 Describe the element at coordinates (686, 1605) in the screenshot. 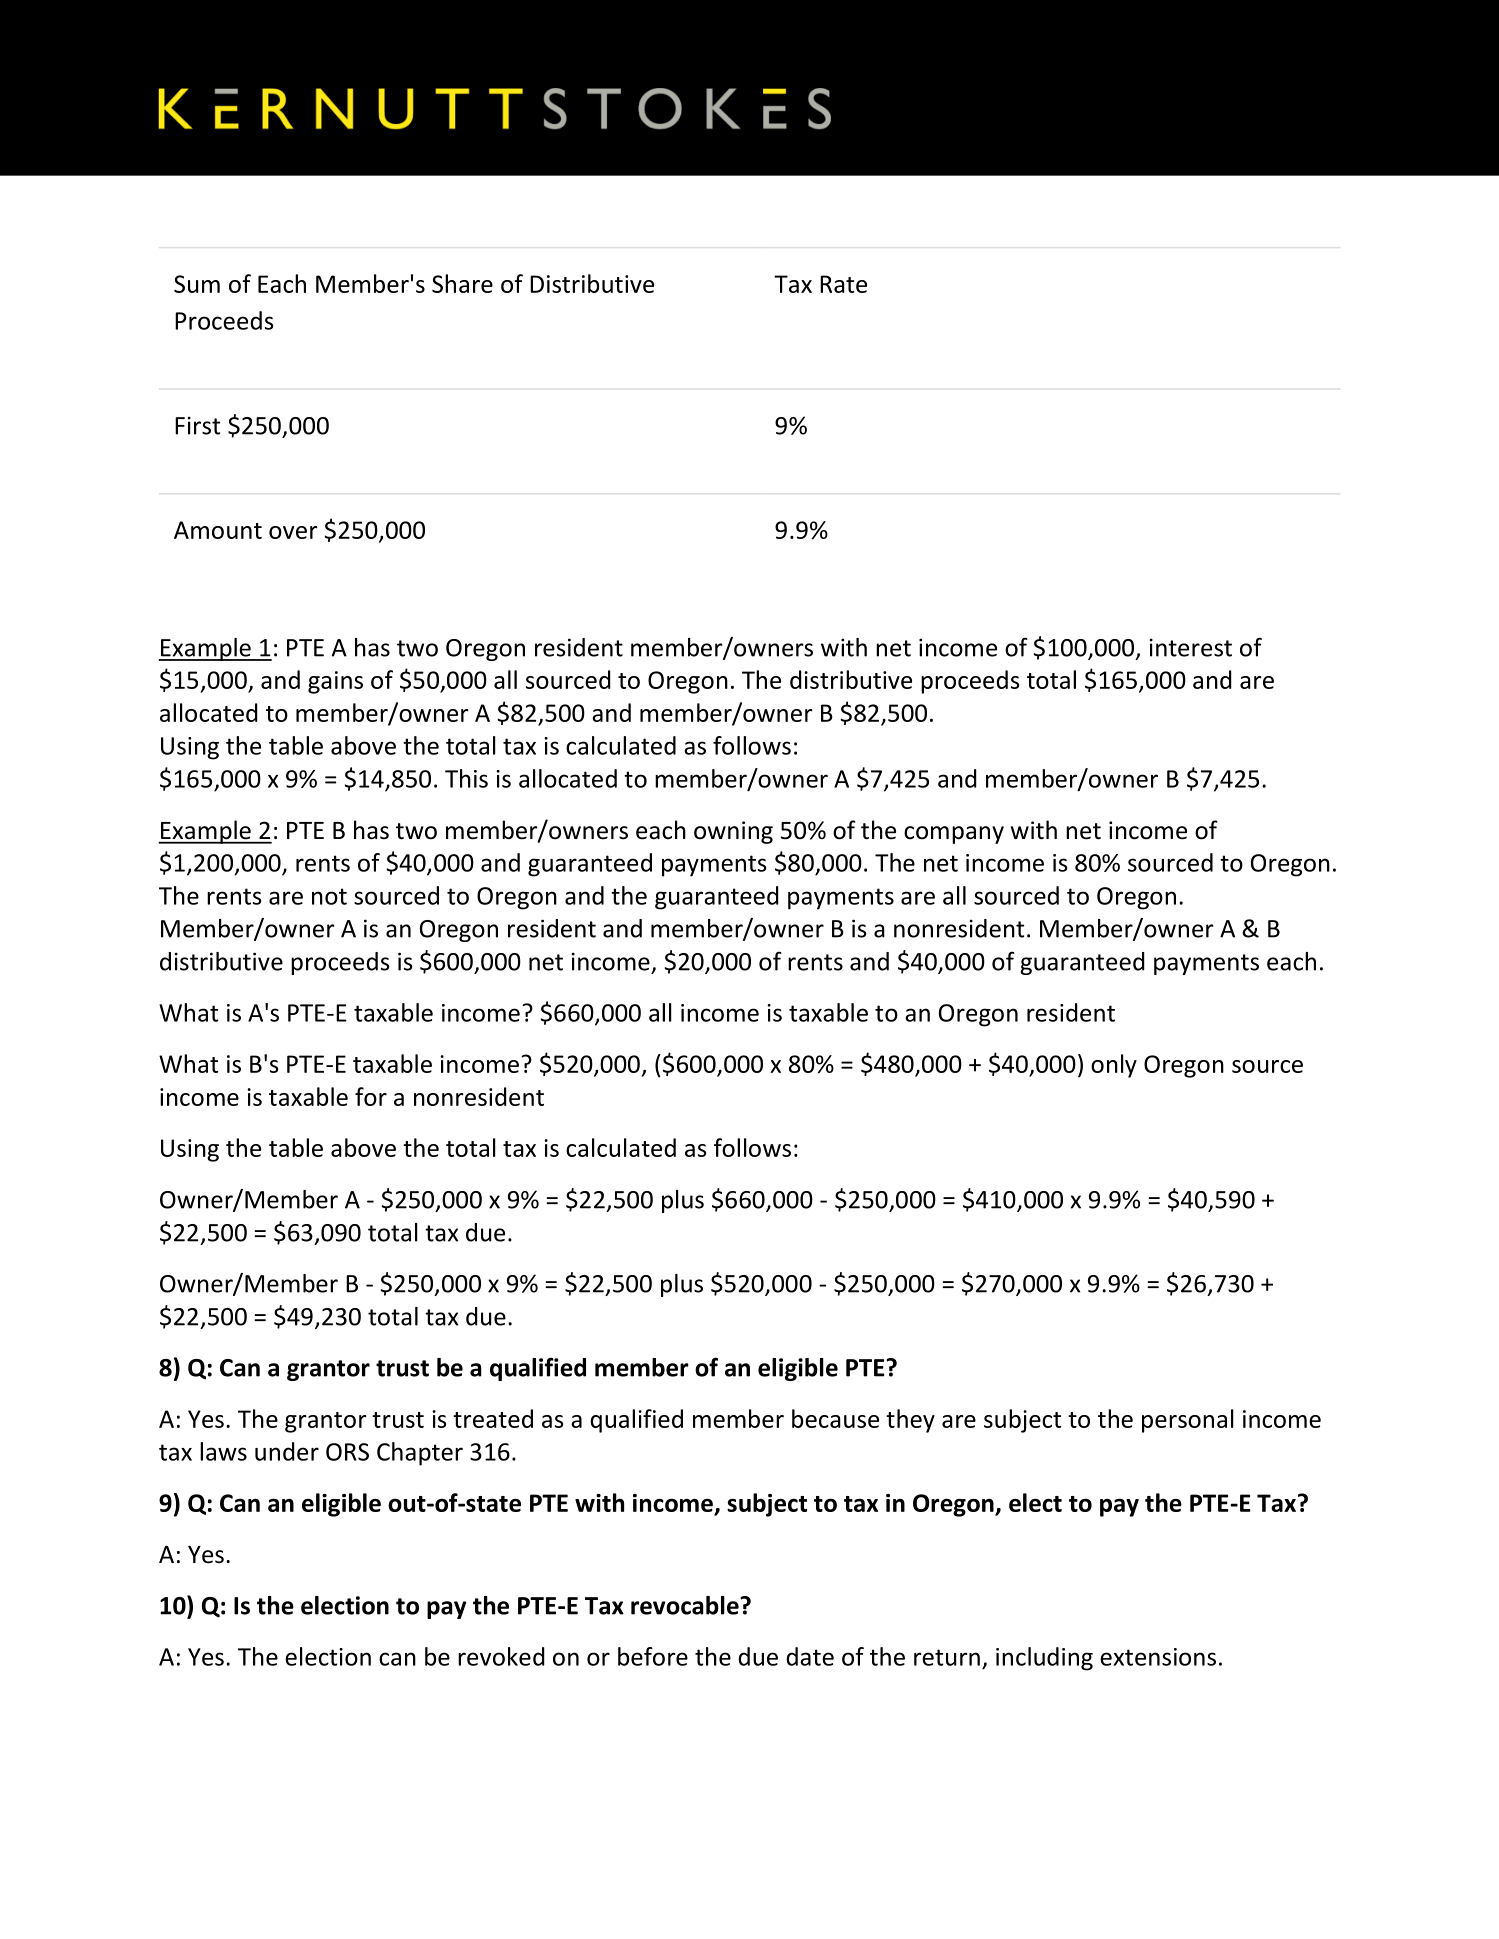

I see `revocable` at that location.
